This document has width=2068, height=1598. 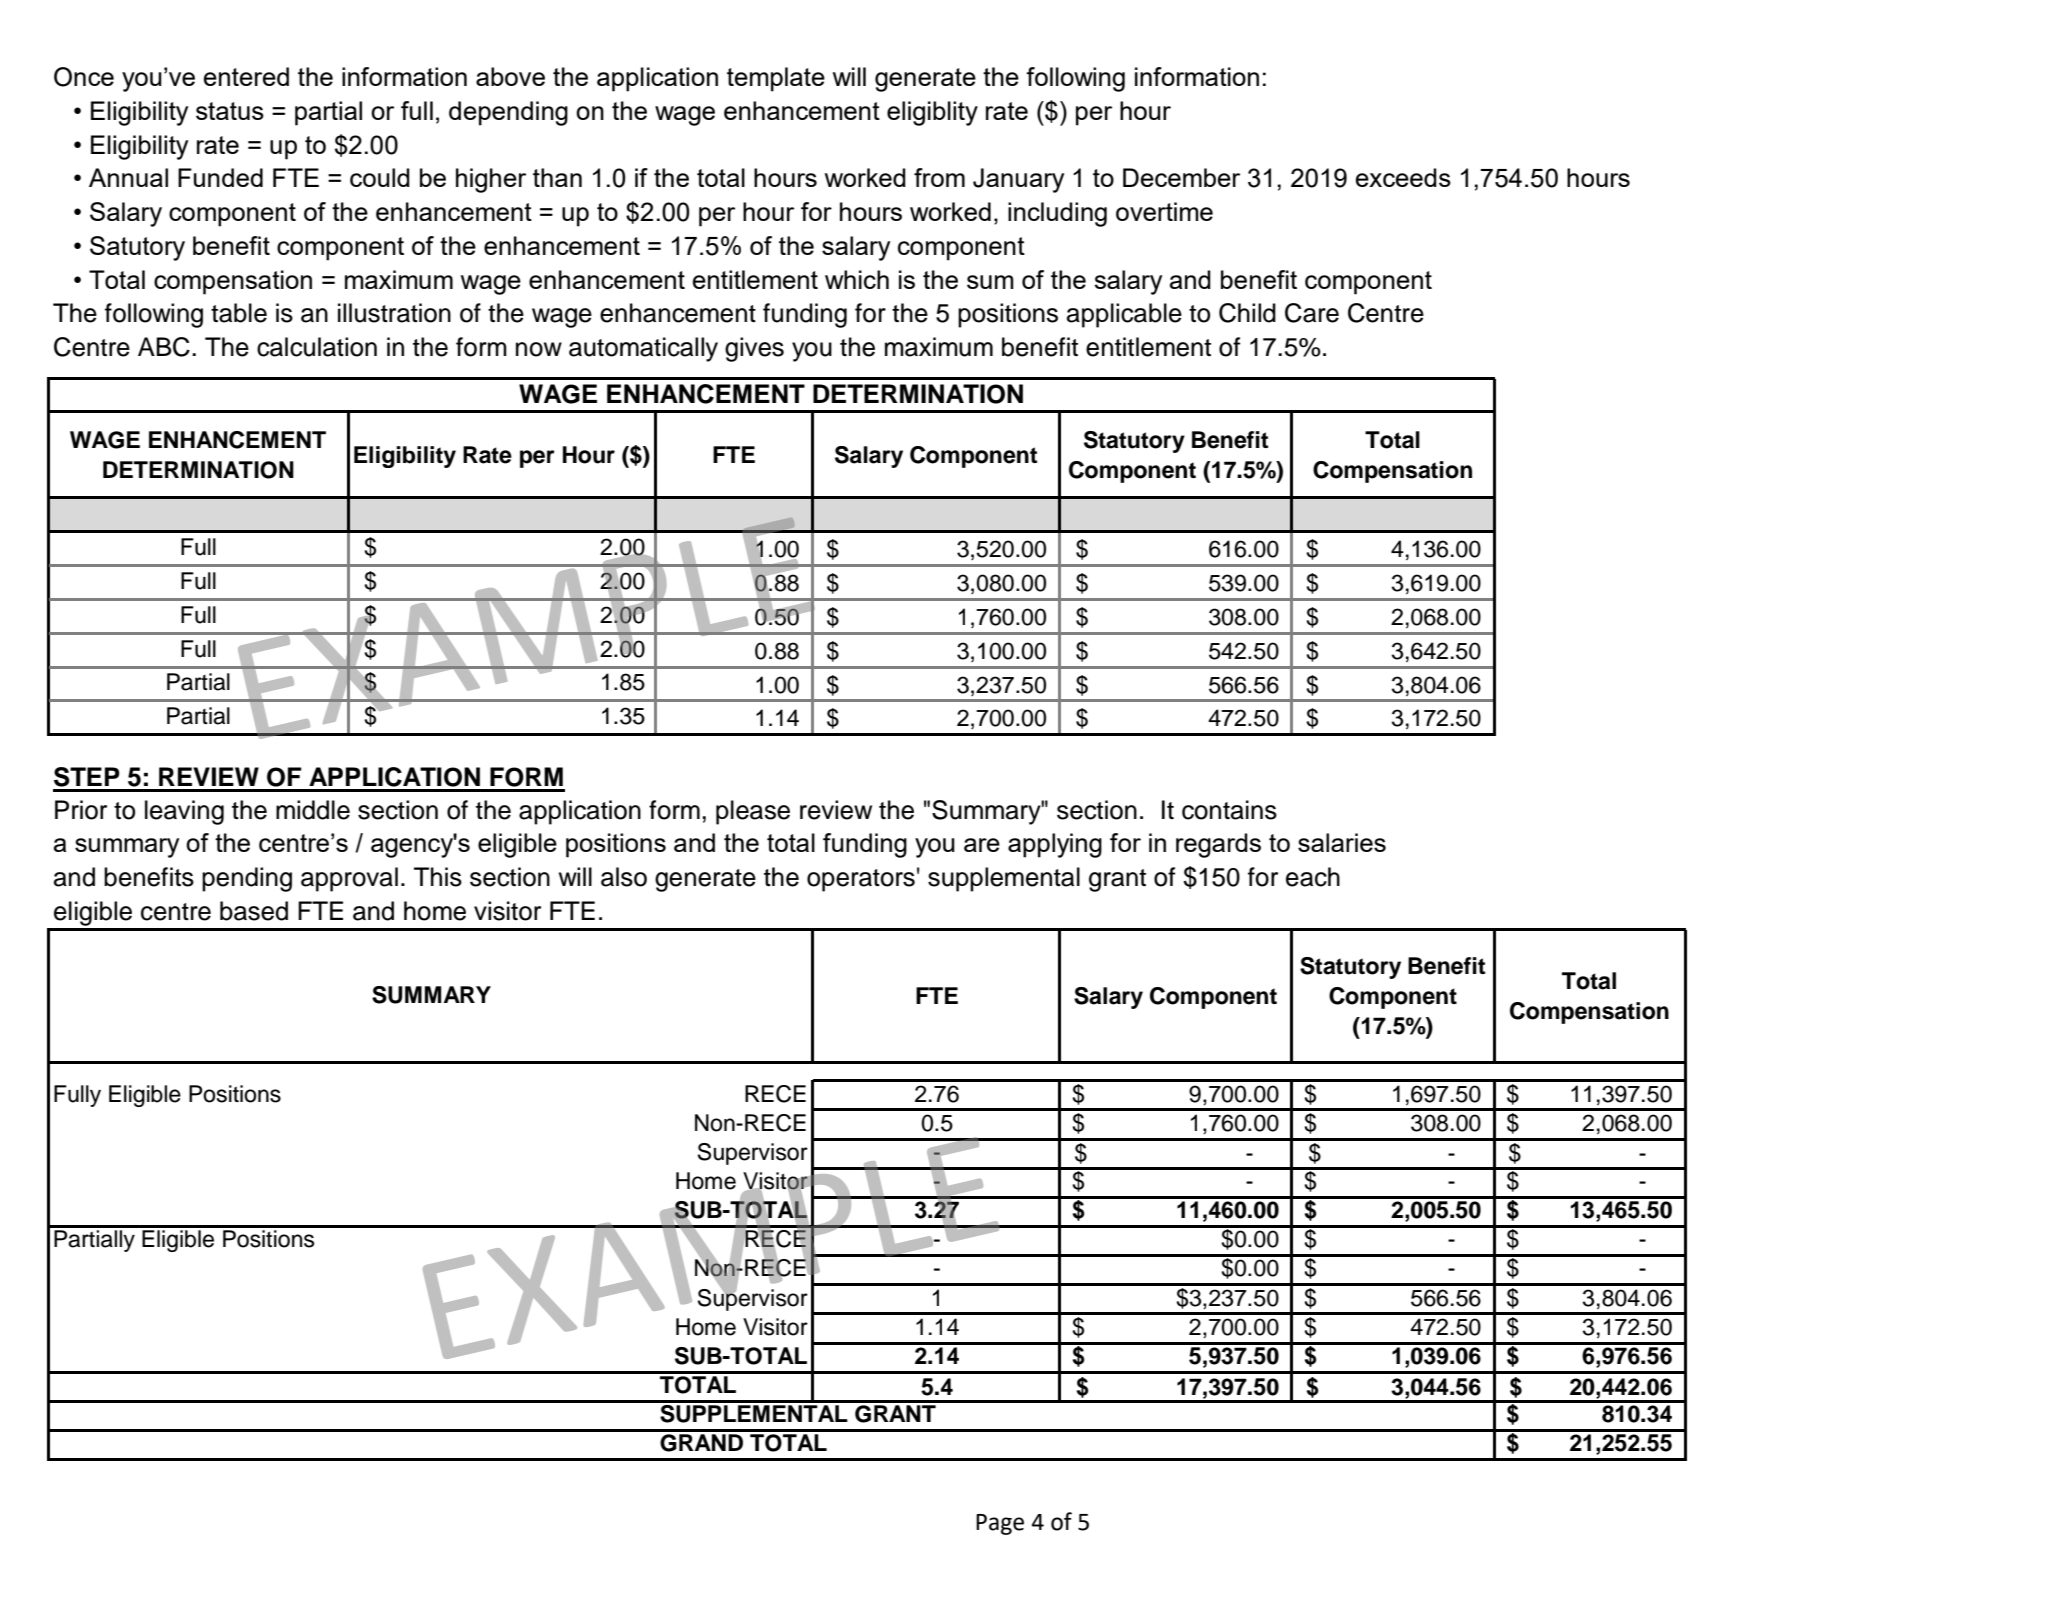 What do you see at coordinates (776, 79) in the document?
I see `template` at bounding box center [776, 79].
